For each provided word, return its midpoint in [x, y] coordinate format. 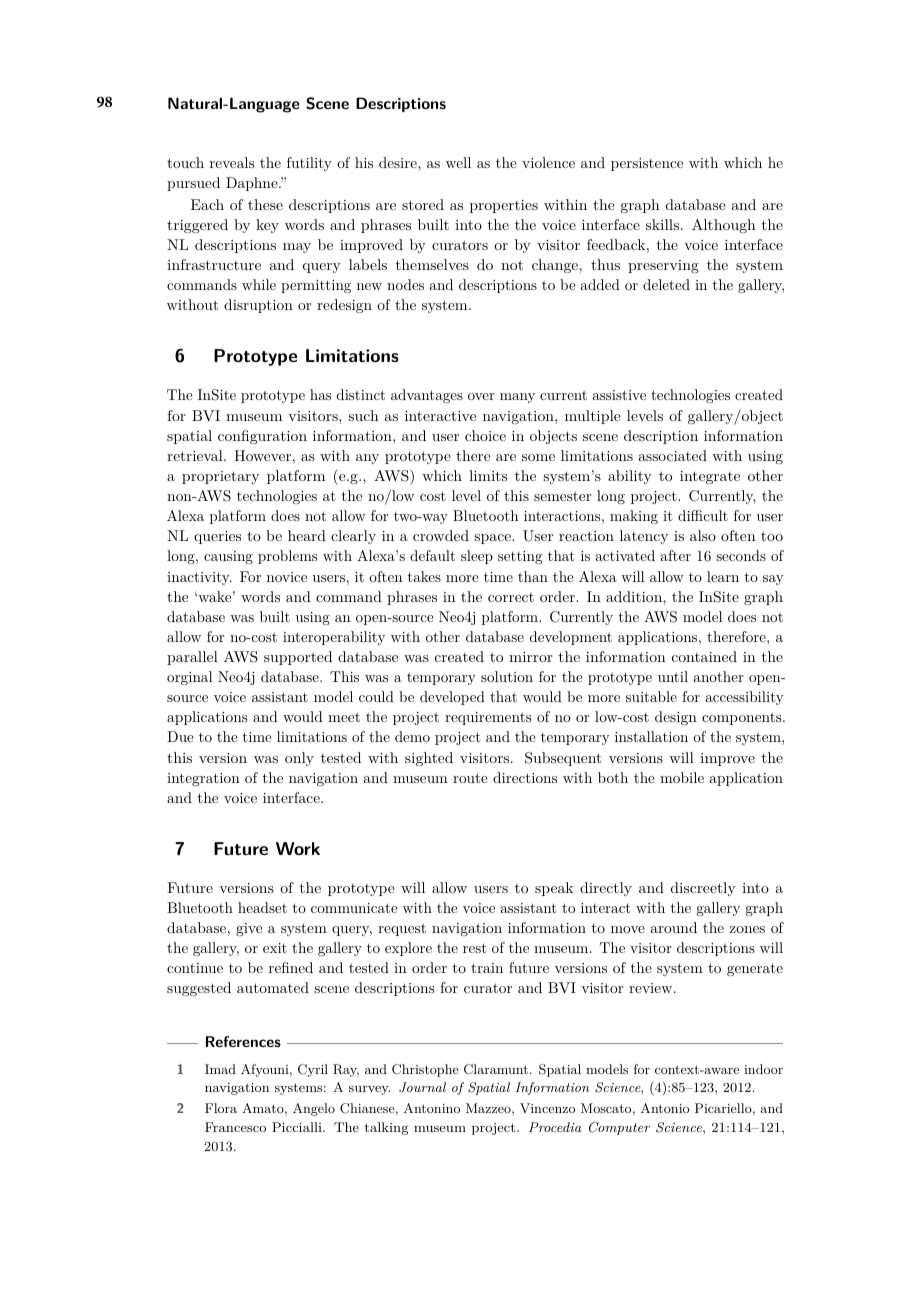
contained [704, 656]
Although [724, 226]
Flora [221, 1108]
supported [298, 658]
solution [507, 676]
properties [504, 206]
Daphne [253, 184]
